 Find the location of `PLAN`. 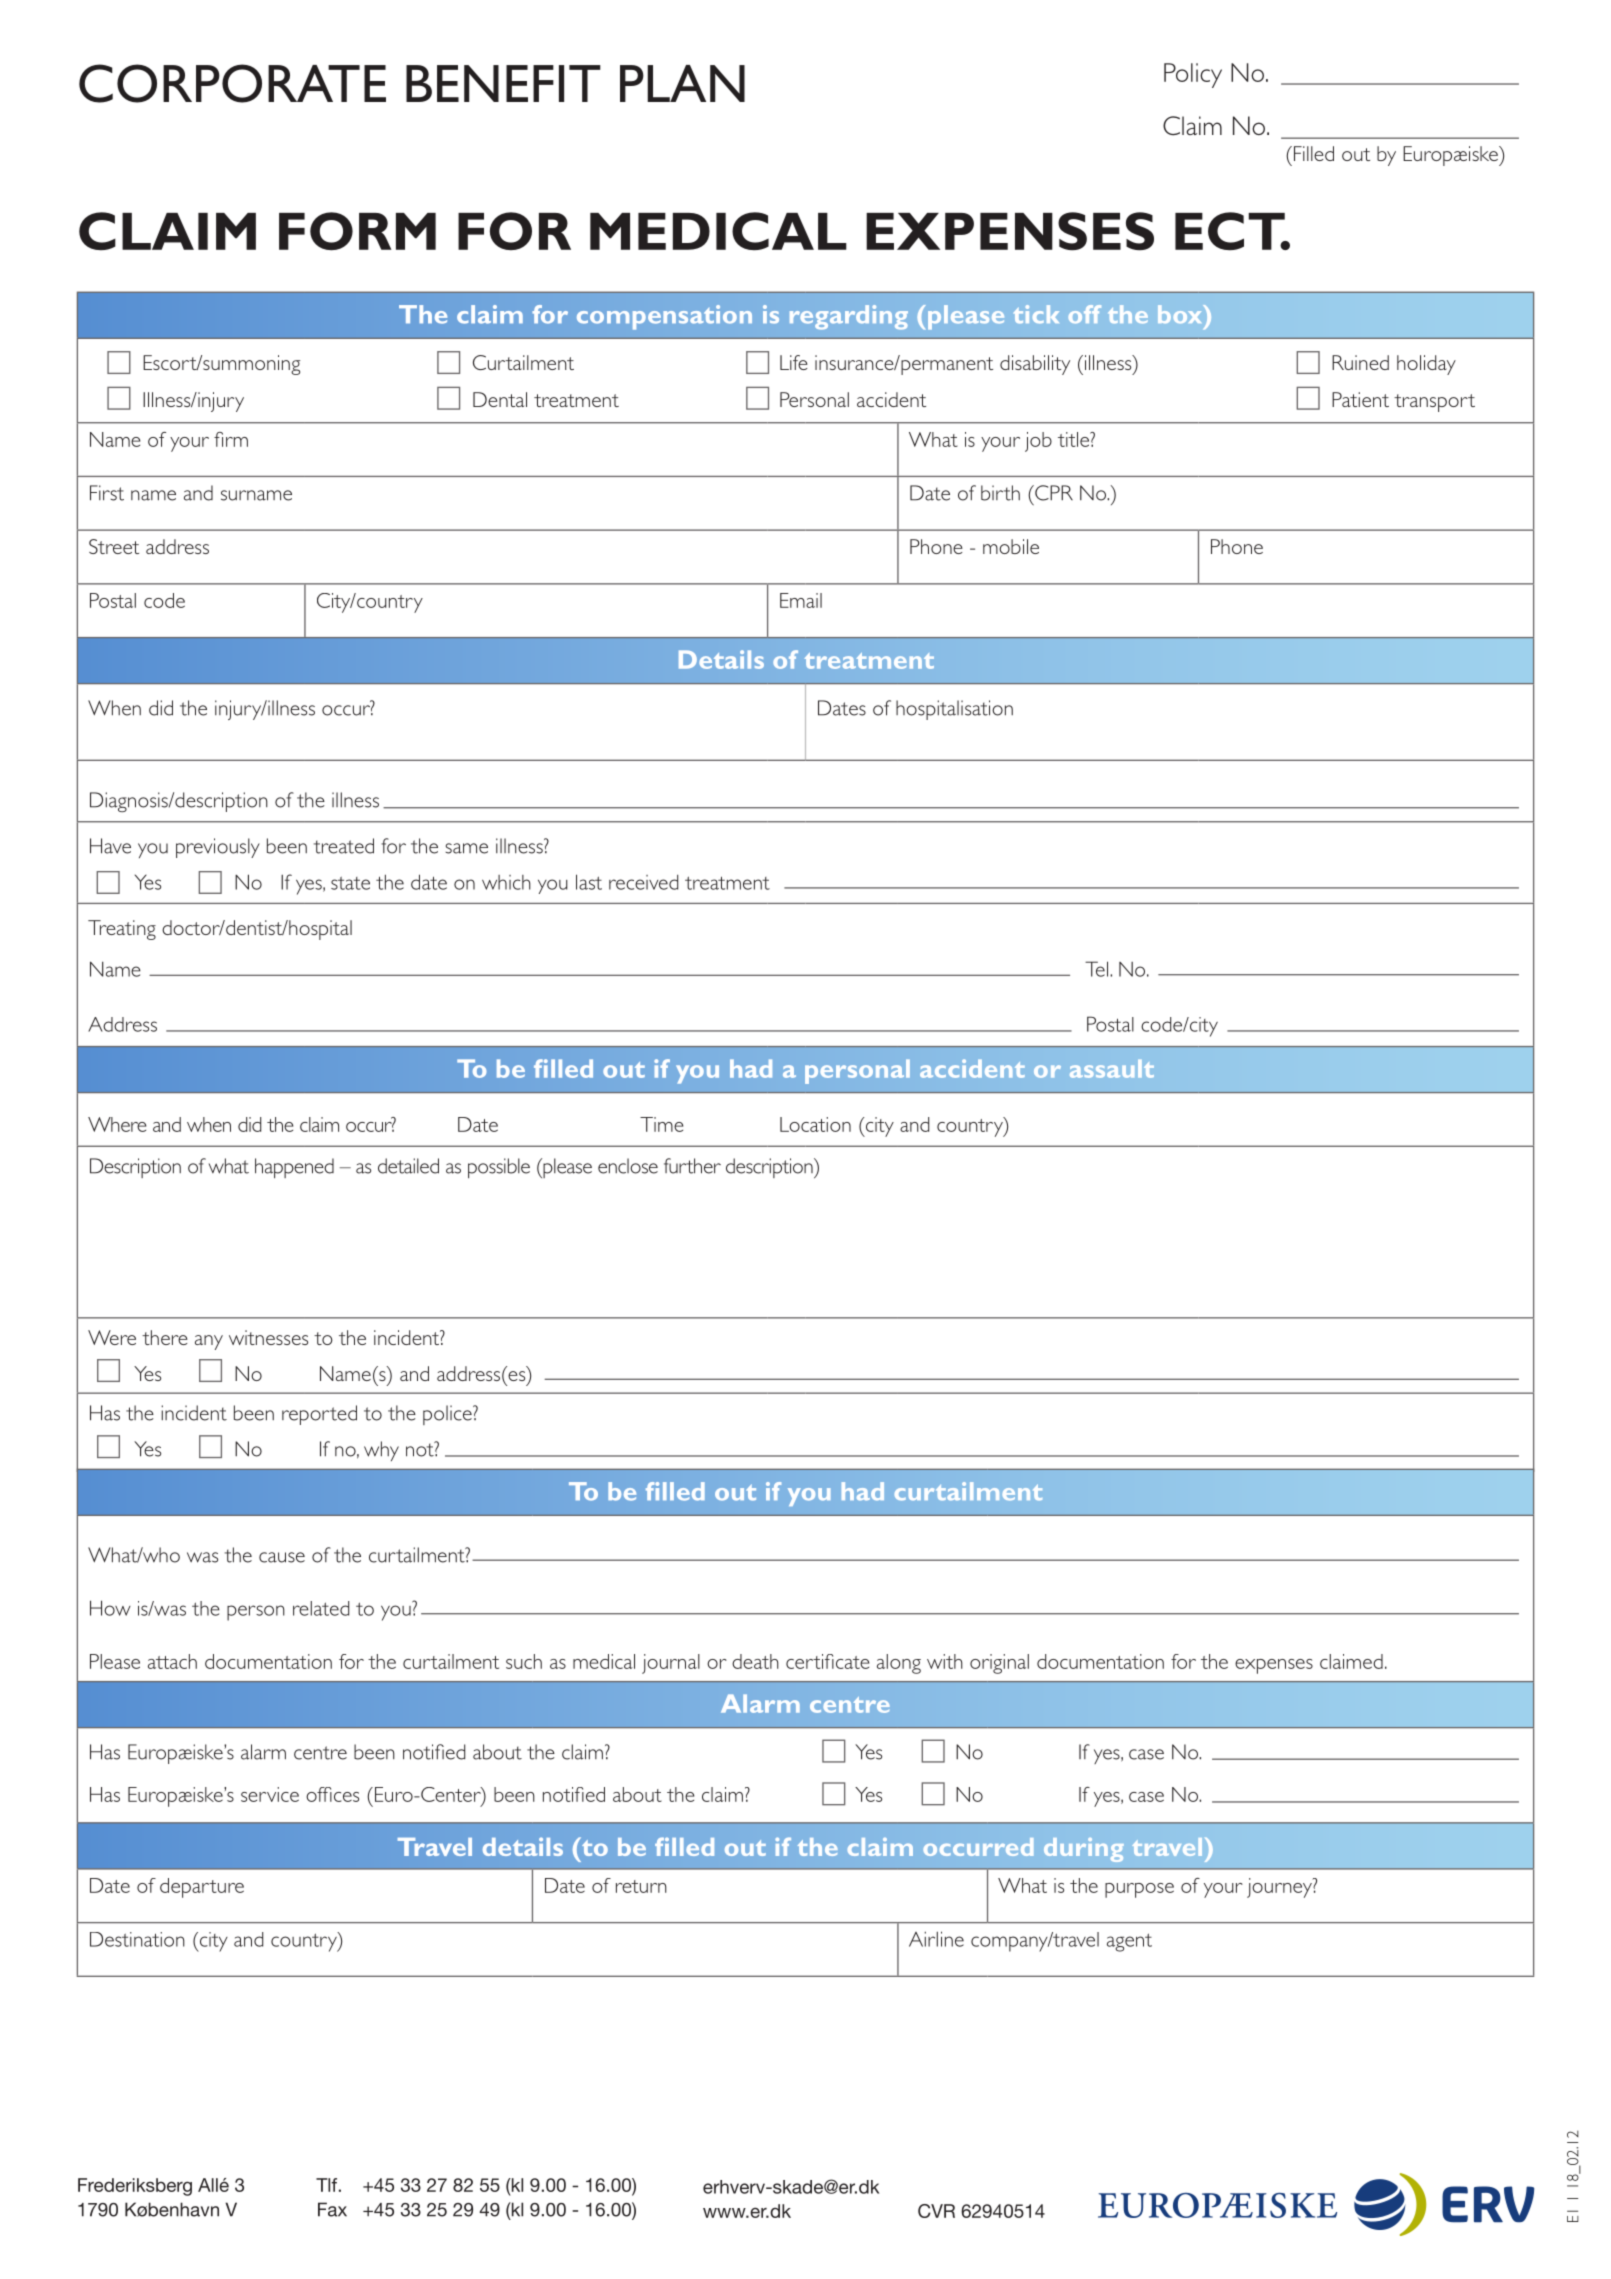

PLAN is located at coordinates (682, 83).
